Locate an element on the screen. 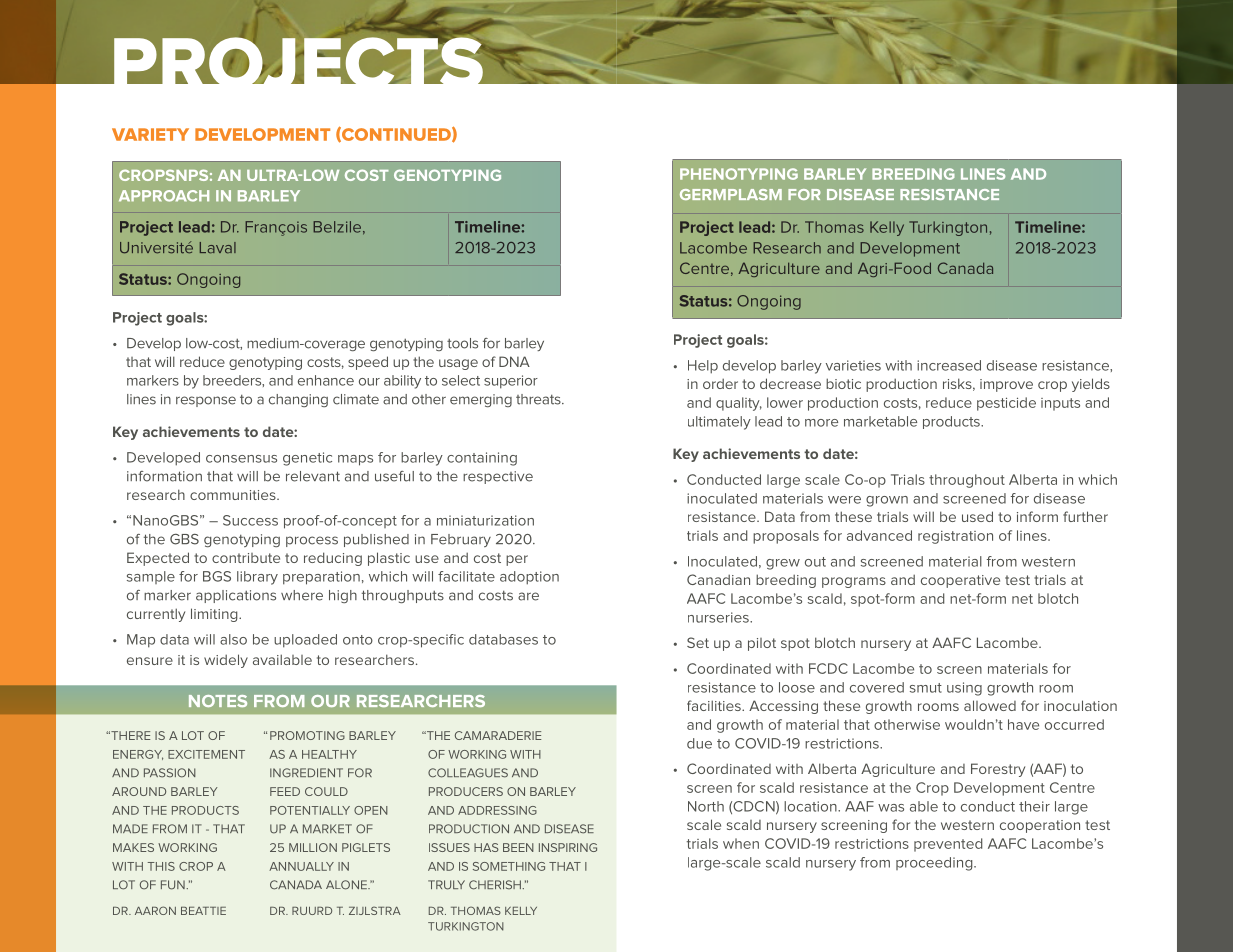 The image size is (1233, 952). VARIETY is located at coordinates (150, 134).
